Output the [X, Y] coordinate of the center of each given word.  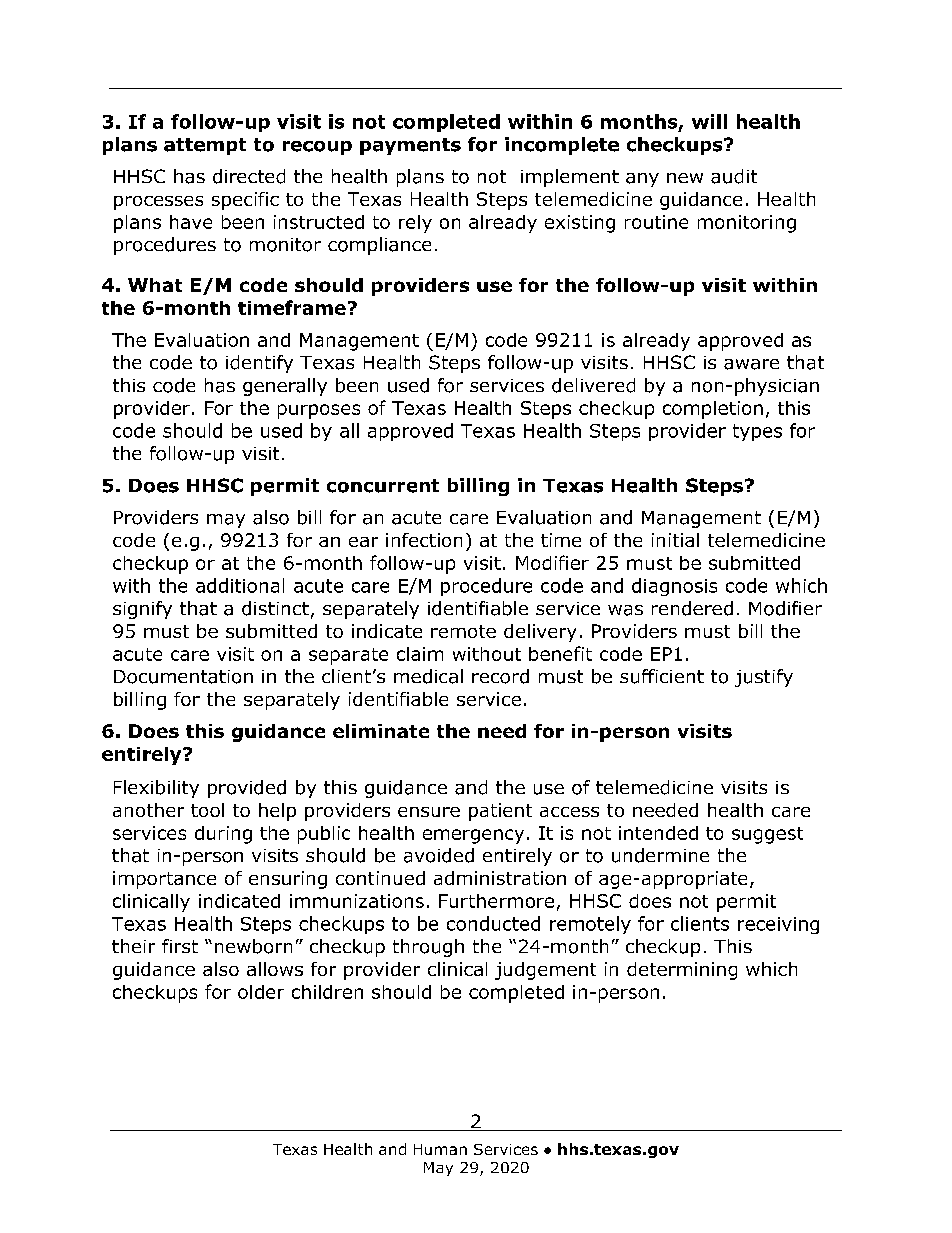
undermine [660, 855]
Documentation [183, 677]
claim [420, 654]
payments [410, 146]
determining [682, 971]
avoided [439, 855]
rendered [692, 608]
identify [259, 364]
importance [164, 880]
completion [713, 410]
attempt [205, 146]
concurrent [383, 486]
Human [440, 1149]
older [261, 992]
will [709, 121]
